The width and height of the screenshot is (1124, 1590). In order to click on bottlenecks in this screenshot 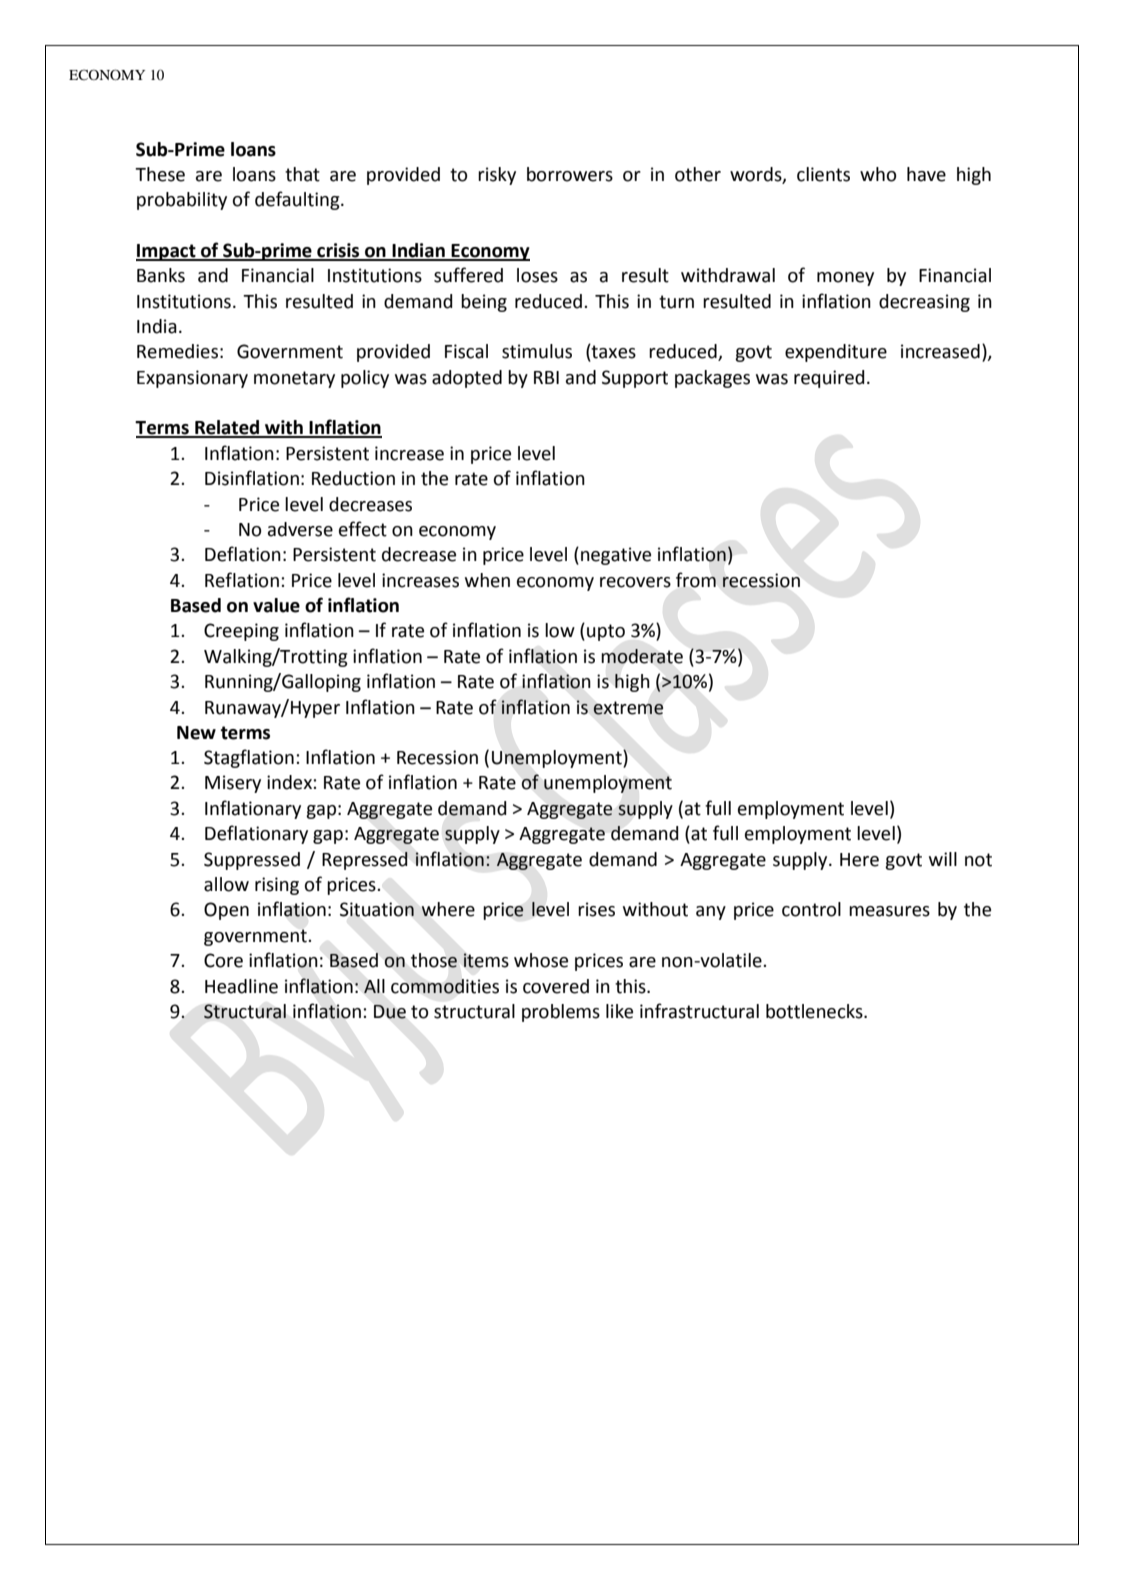, I will do `click(815, 1011)`.
